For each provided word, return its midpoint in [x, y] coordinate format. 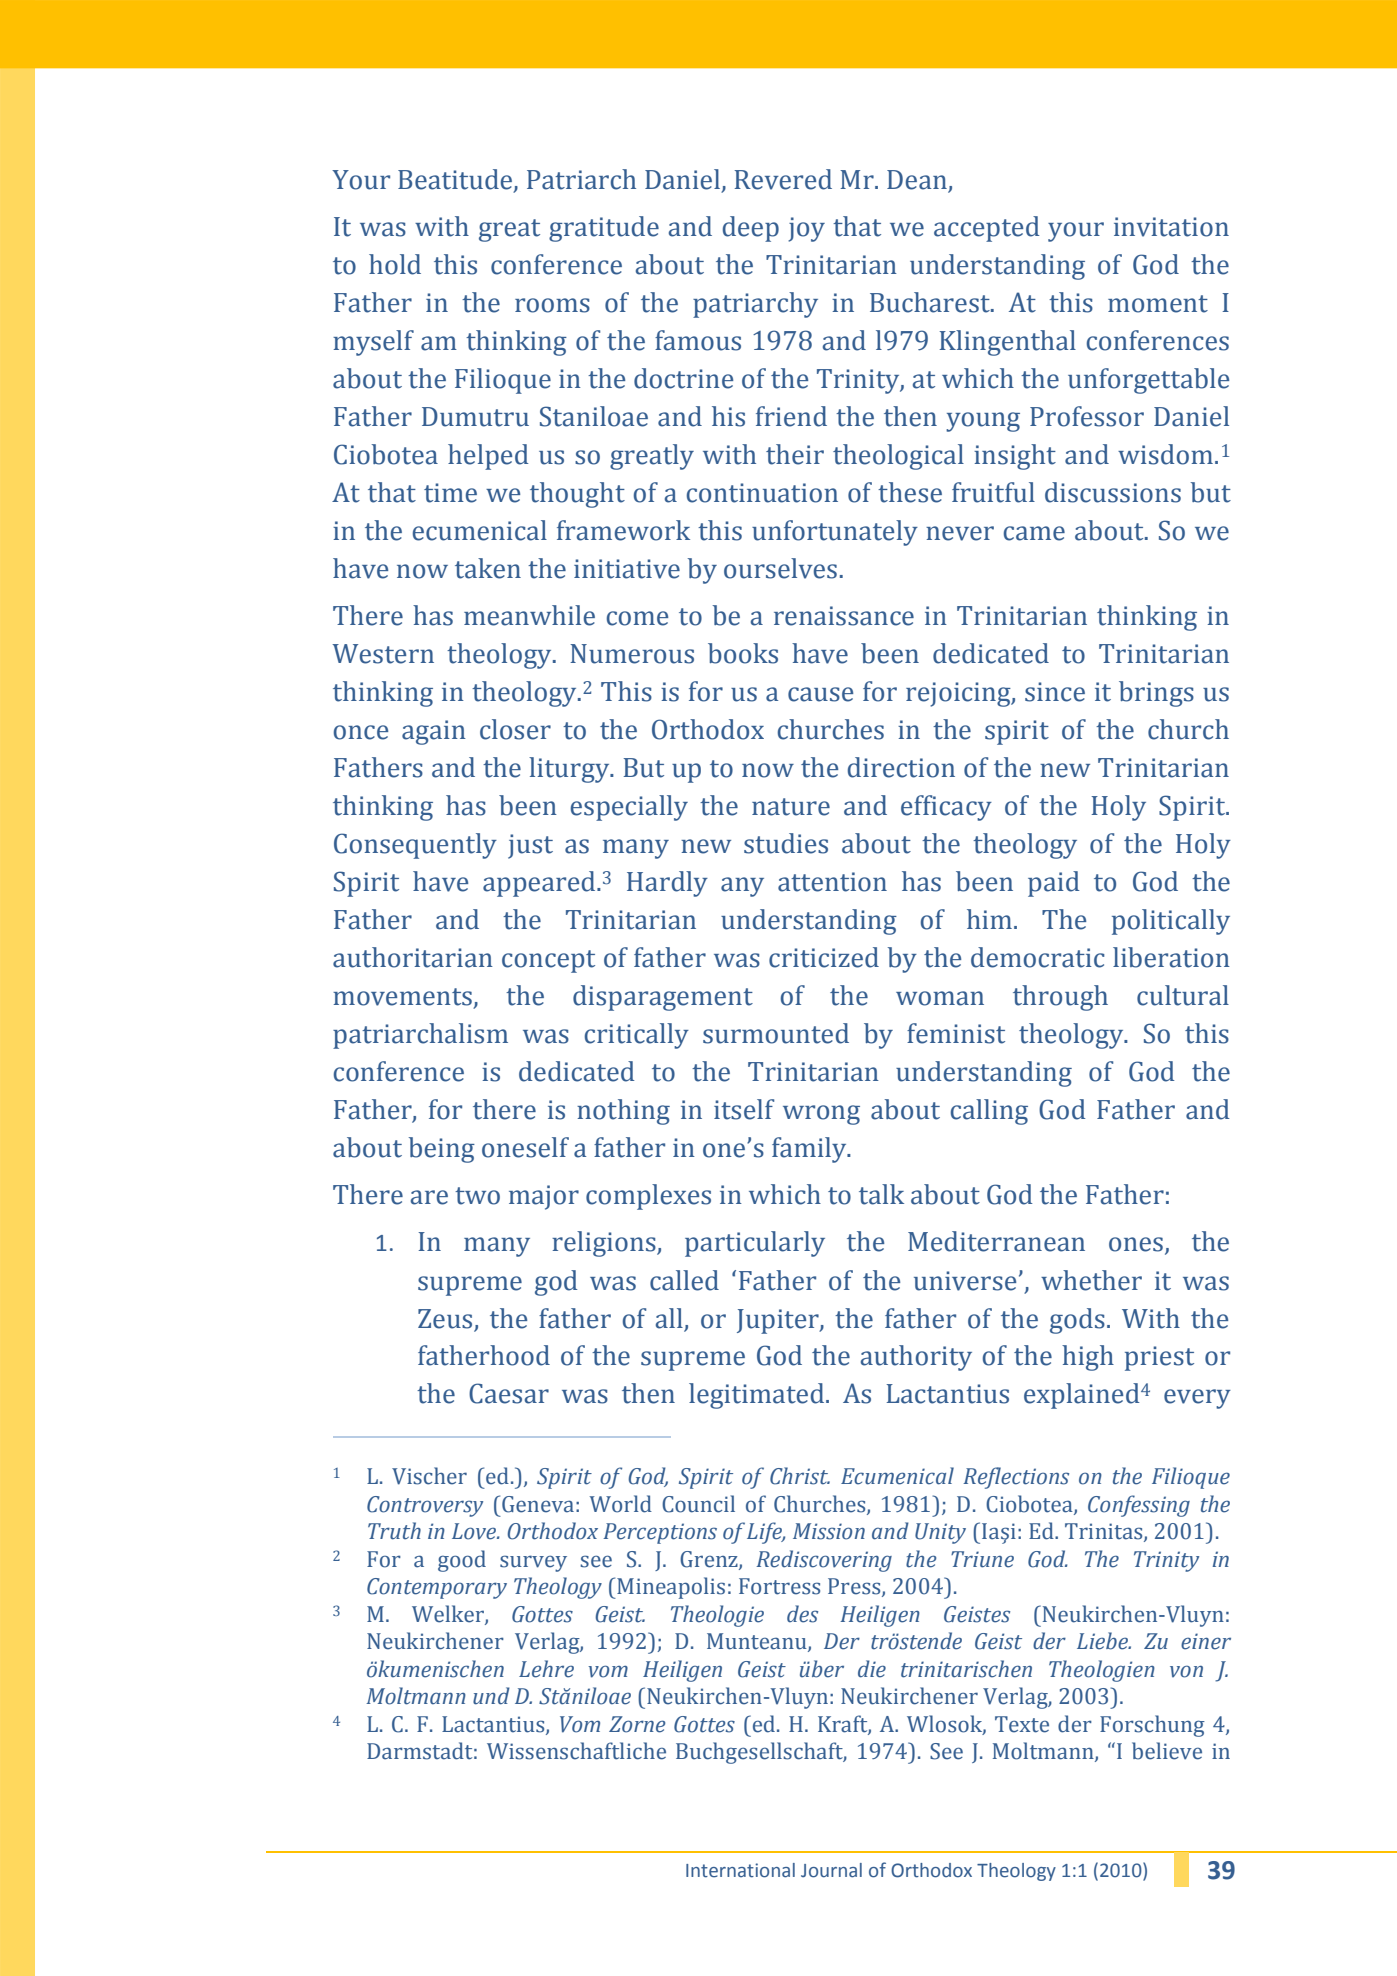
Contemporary [437, 1588]
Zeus [445, 1319]
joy [806, 229]
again [434, 732]
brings [1156, 694]
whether [1091, 1280]
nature [791, 807]
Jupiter [779, 1321]
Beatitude [456, 180]
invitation [1171, 227]
